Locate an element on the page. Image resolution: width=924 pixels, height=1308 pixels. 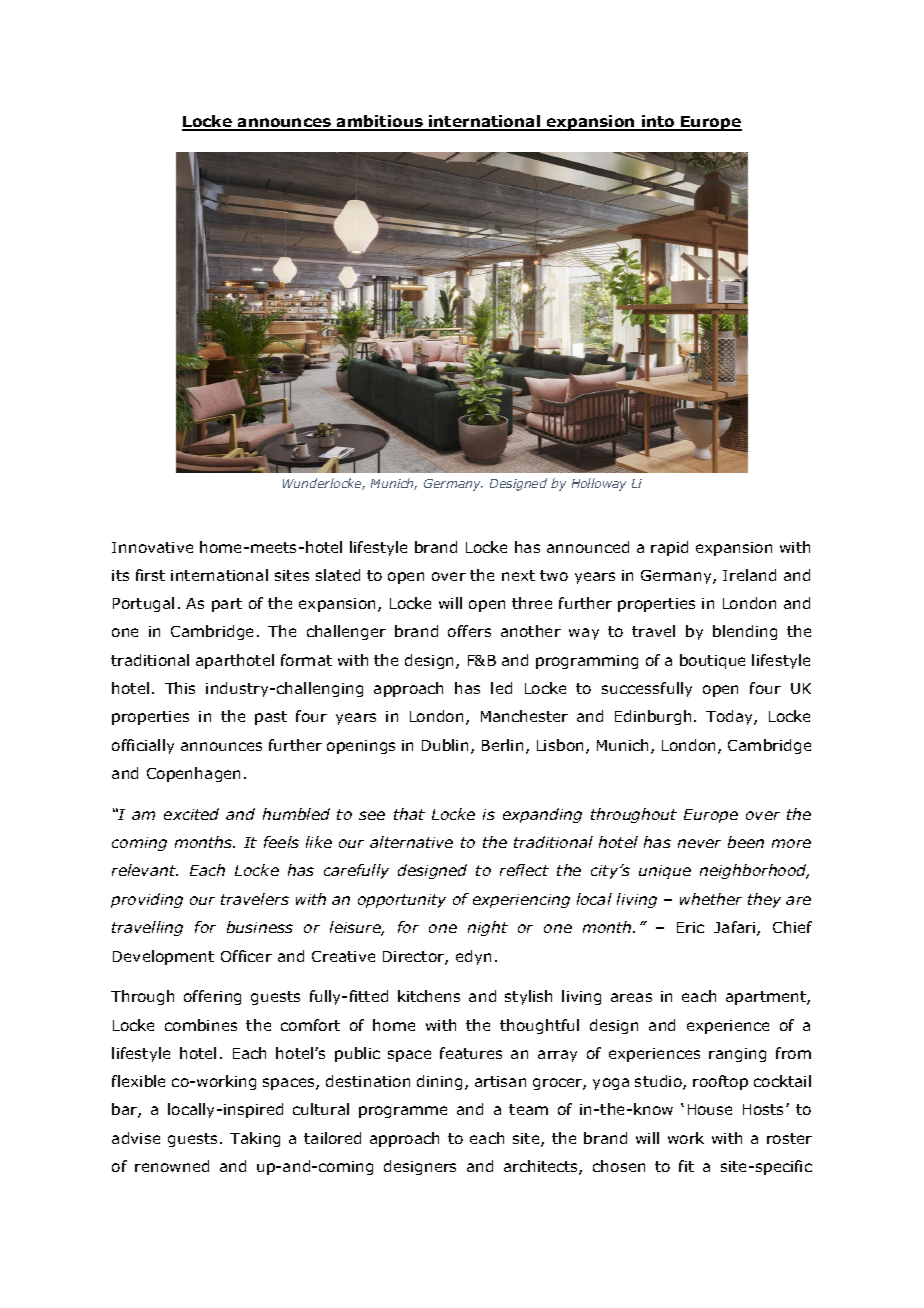
Innovative is located at coordinates (152, 547).
